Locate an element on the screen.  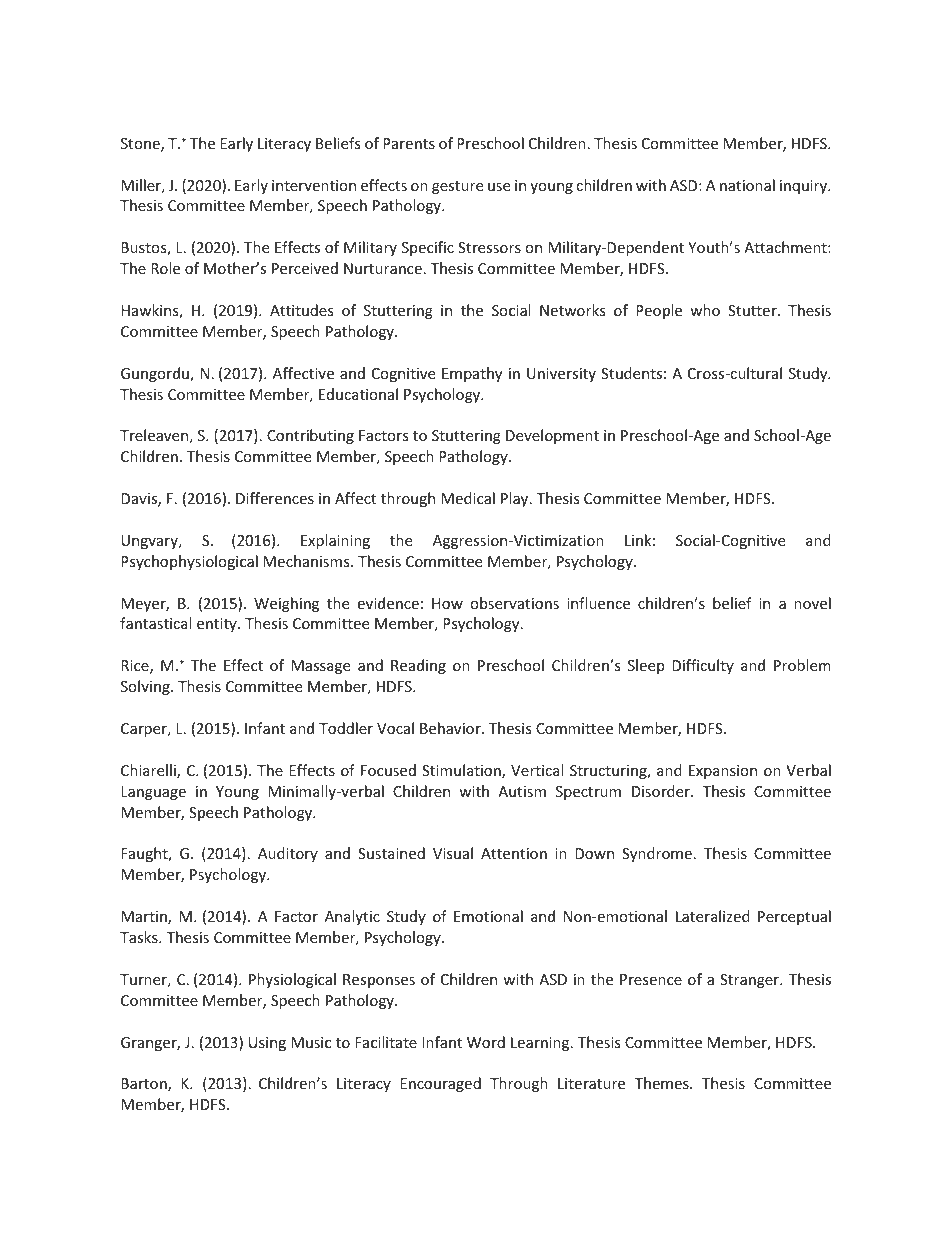
Themes is located at coordinates (662, 1083).
